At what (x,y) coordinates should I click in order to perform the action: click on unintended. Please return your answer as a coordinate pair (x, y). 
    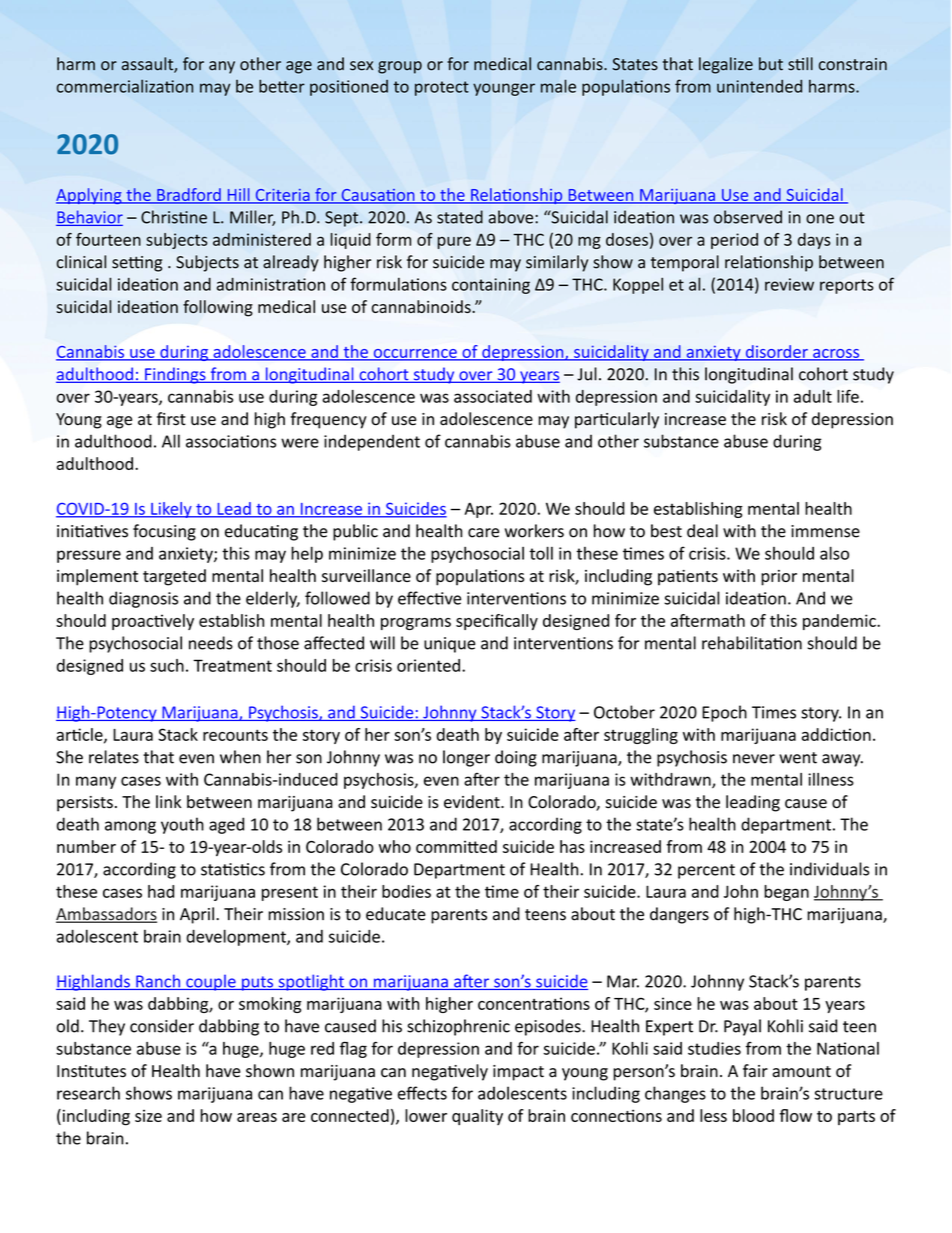
    Looking at the image, I should click on (759, 86).
